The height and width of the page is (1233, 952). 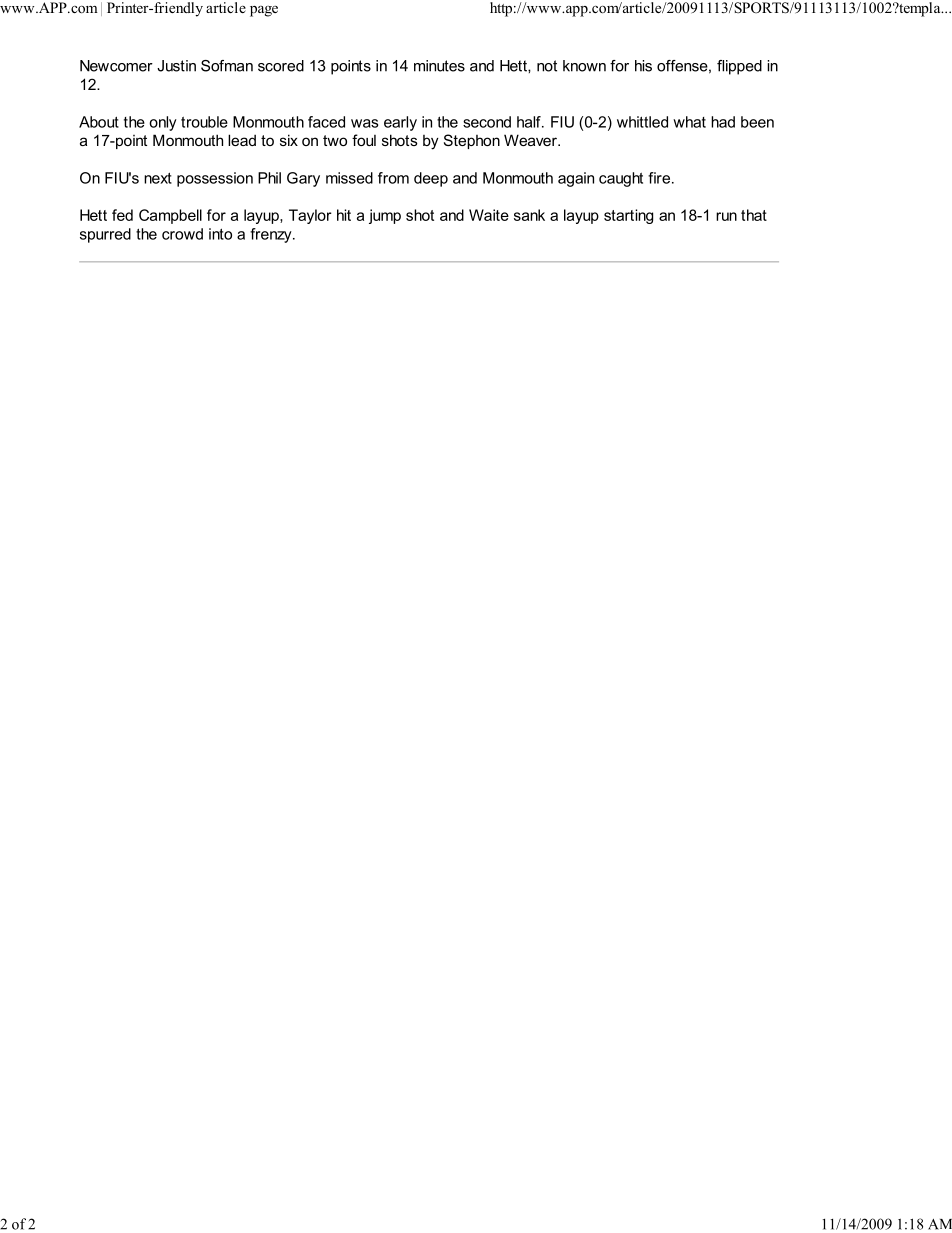 I want to click on what, so click(x=689, y=122).
